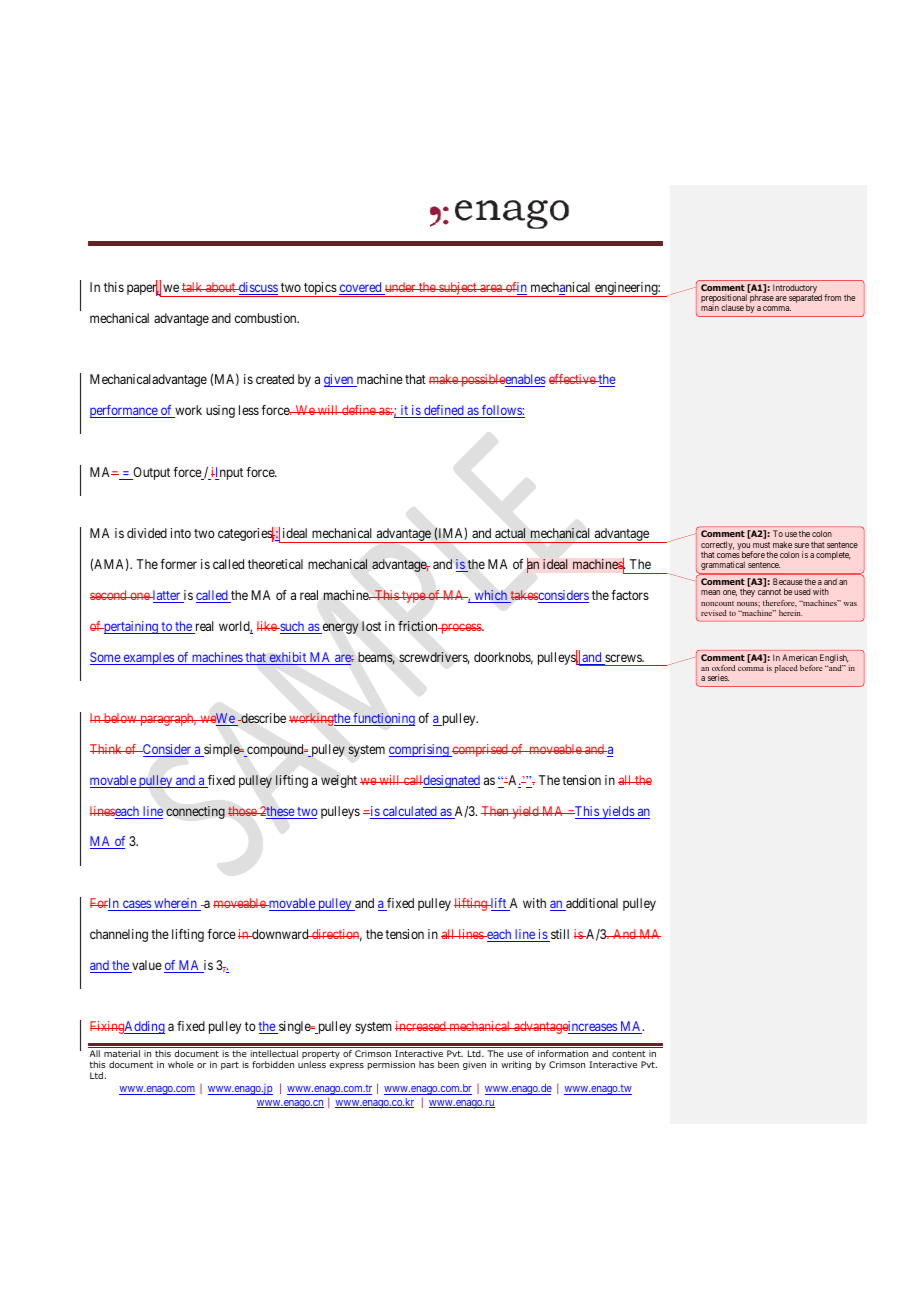  What do you see at coordinates (516, 1065) in the screenshot?
I see `writing` at bounding box center [516, 1065].
